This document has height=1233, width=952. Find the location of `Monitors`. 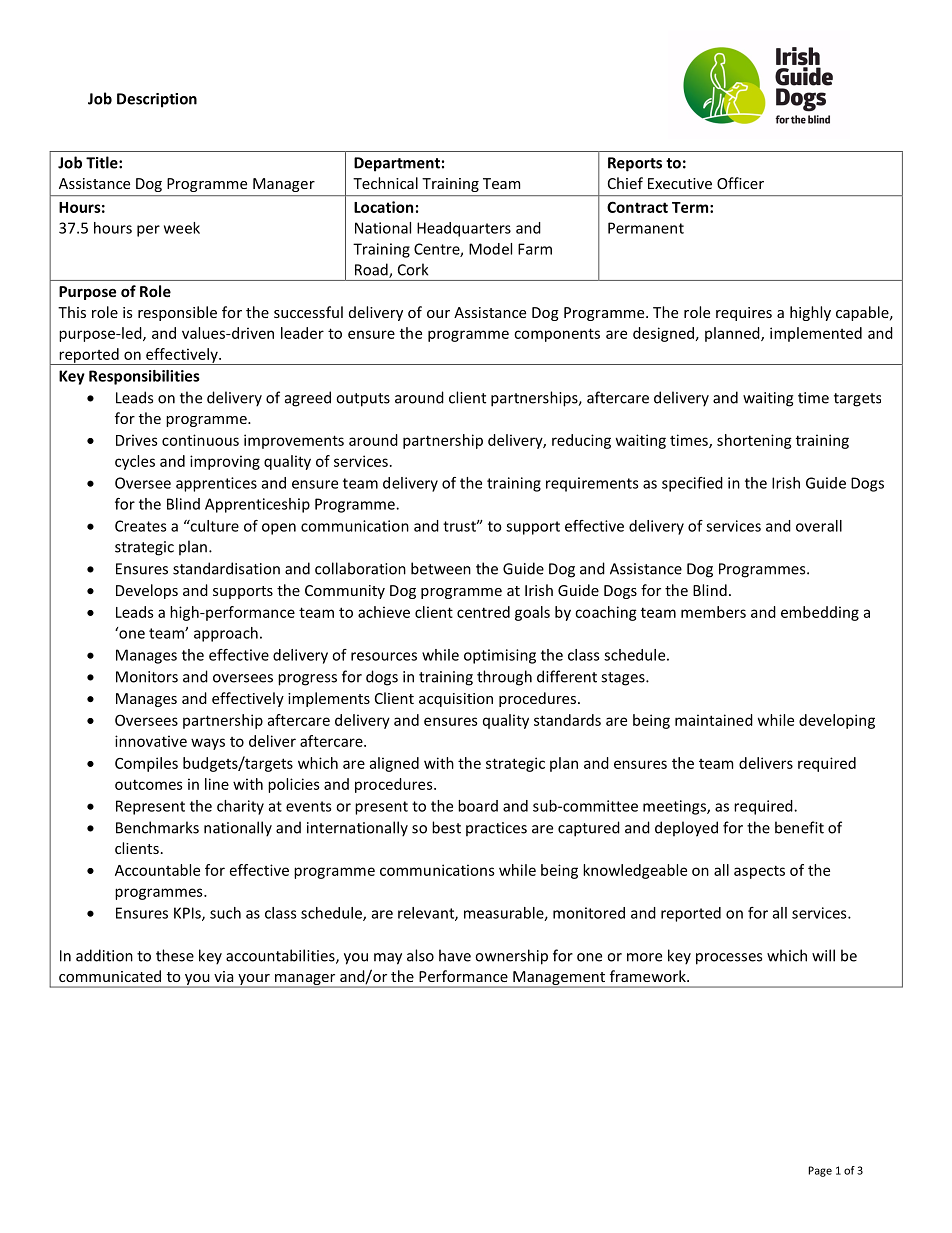

Monitors is located at coordinates (147, 677).
